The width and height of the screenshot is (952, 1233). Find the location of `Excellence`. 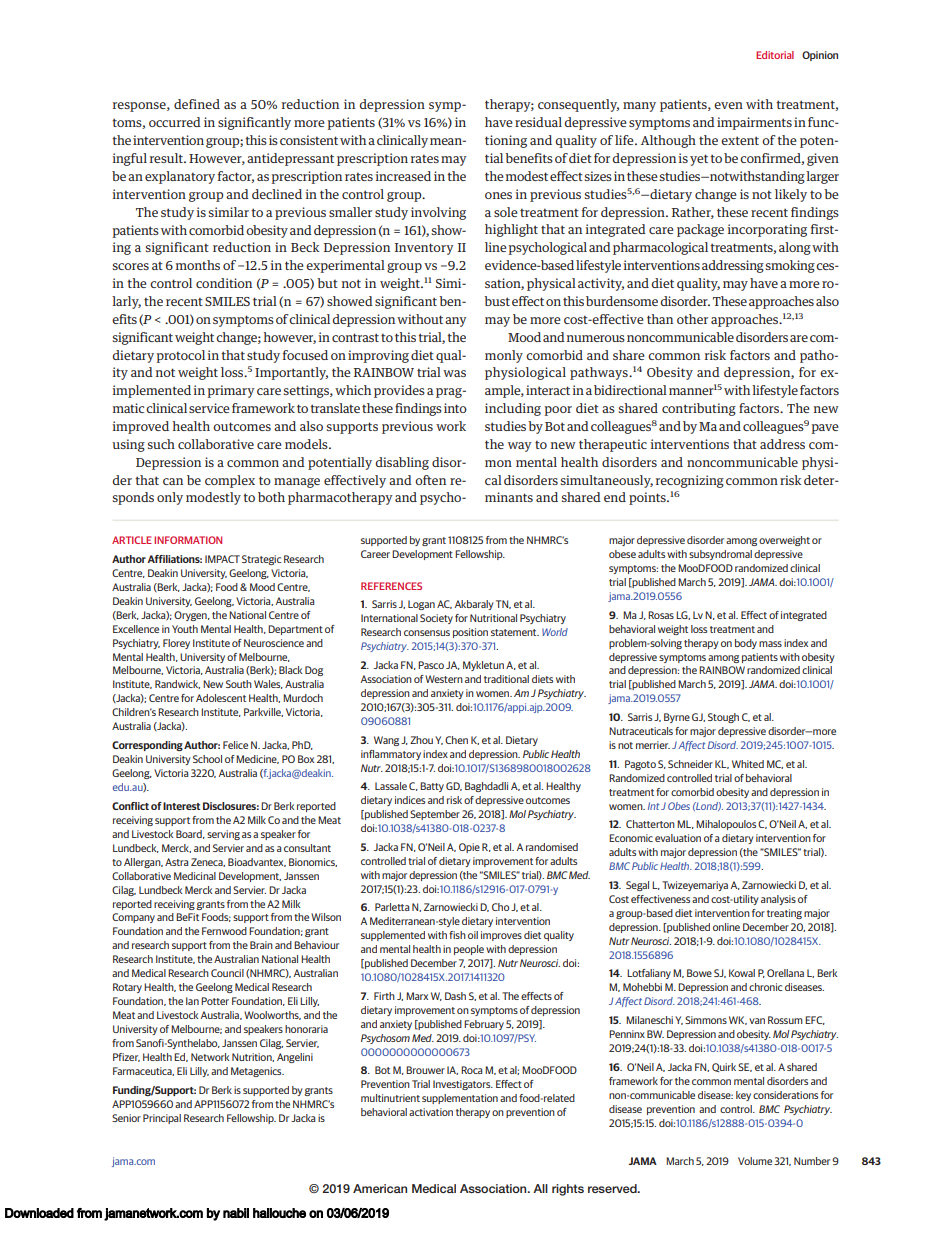

Excellence is located at coordinates (136, 629).
